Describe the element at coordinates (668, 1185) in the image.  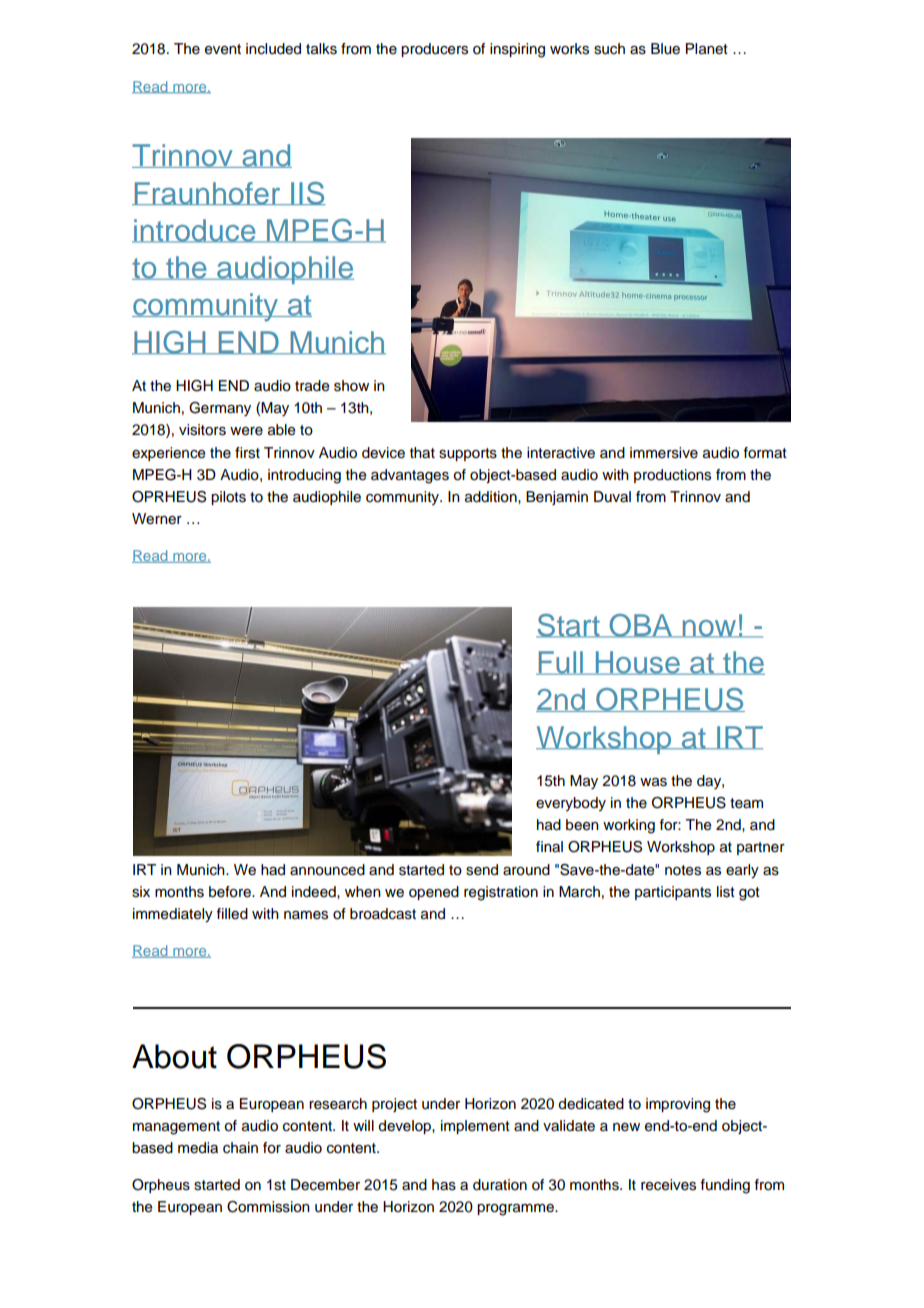
I see `receives` at that location.
